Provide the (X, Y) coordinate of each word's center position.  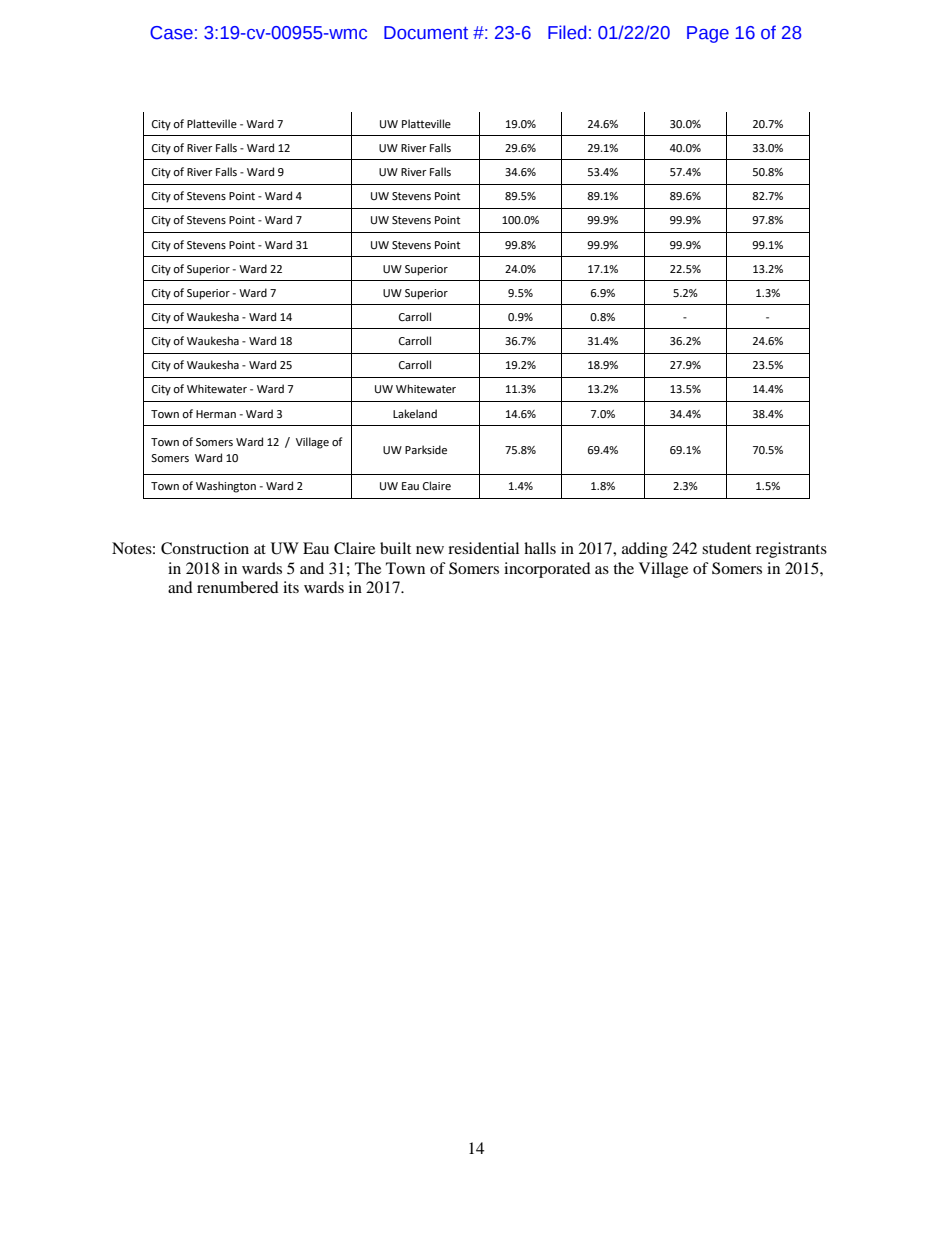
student (726, 548)
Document (426, 33)
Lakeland (415, 414)
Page (708, 34)
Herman (216, 414)
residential (483, 548)
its (291, 587)
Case (171, 33)
